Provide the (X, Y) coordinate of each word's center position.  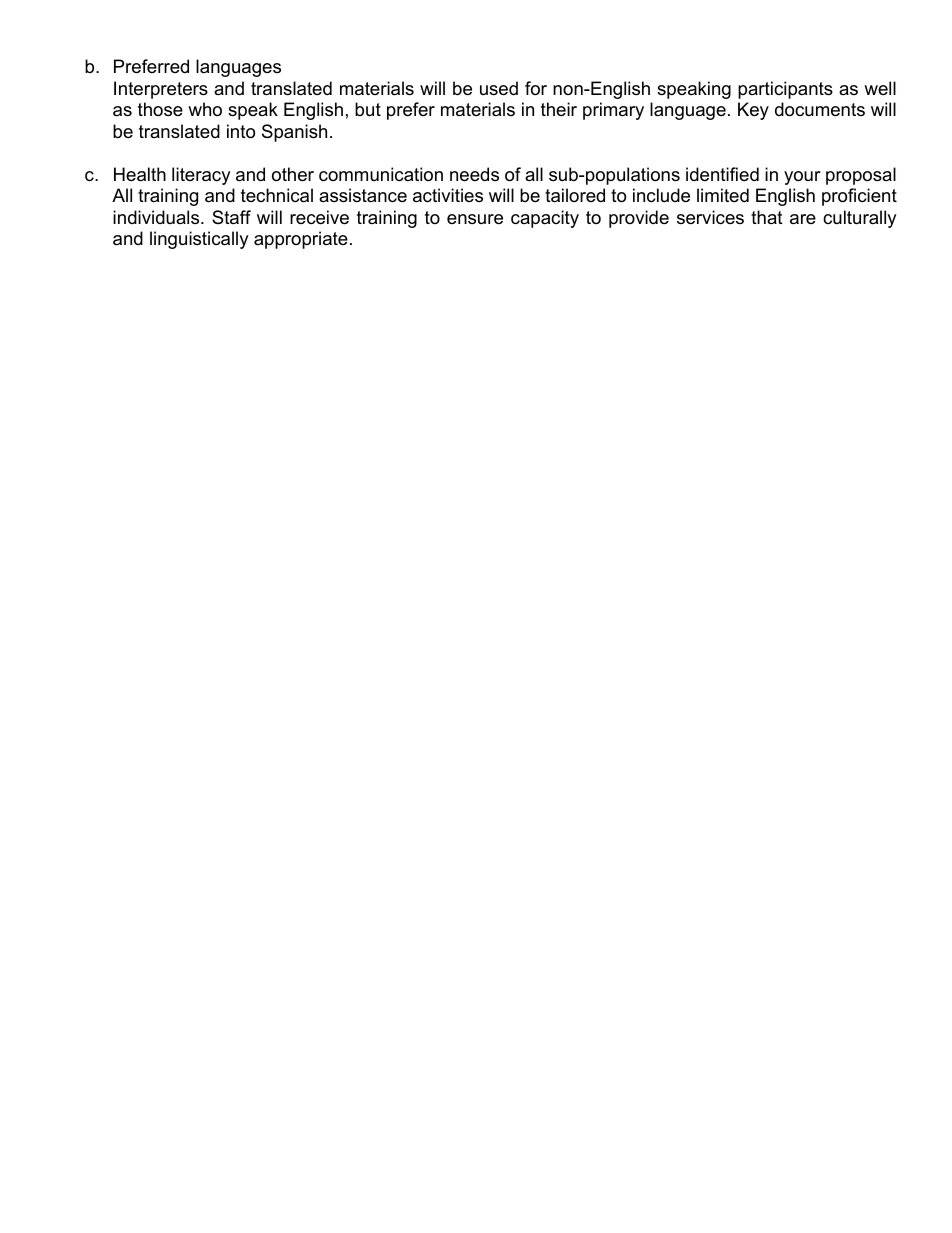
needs (474, 174)
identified (722, 174)
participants (785, 90)
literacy (201, 176)
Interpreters (161, 90)
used (499, 88)
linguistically (199, 240)
